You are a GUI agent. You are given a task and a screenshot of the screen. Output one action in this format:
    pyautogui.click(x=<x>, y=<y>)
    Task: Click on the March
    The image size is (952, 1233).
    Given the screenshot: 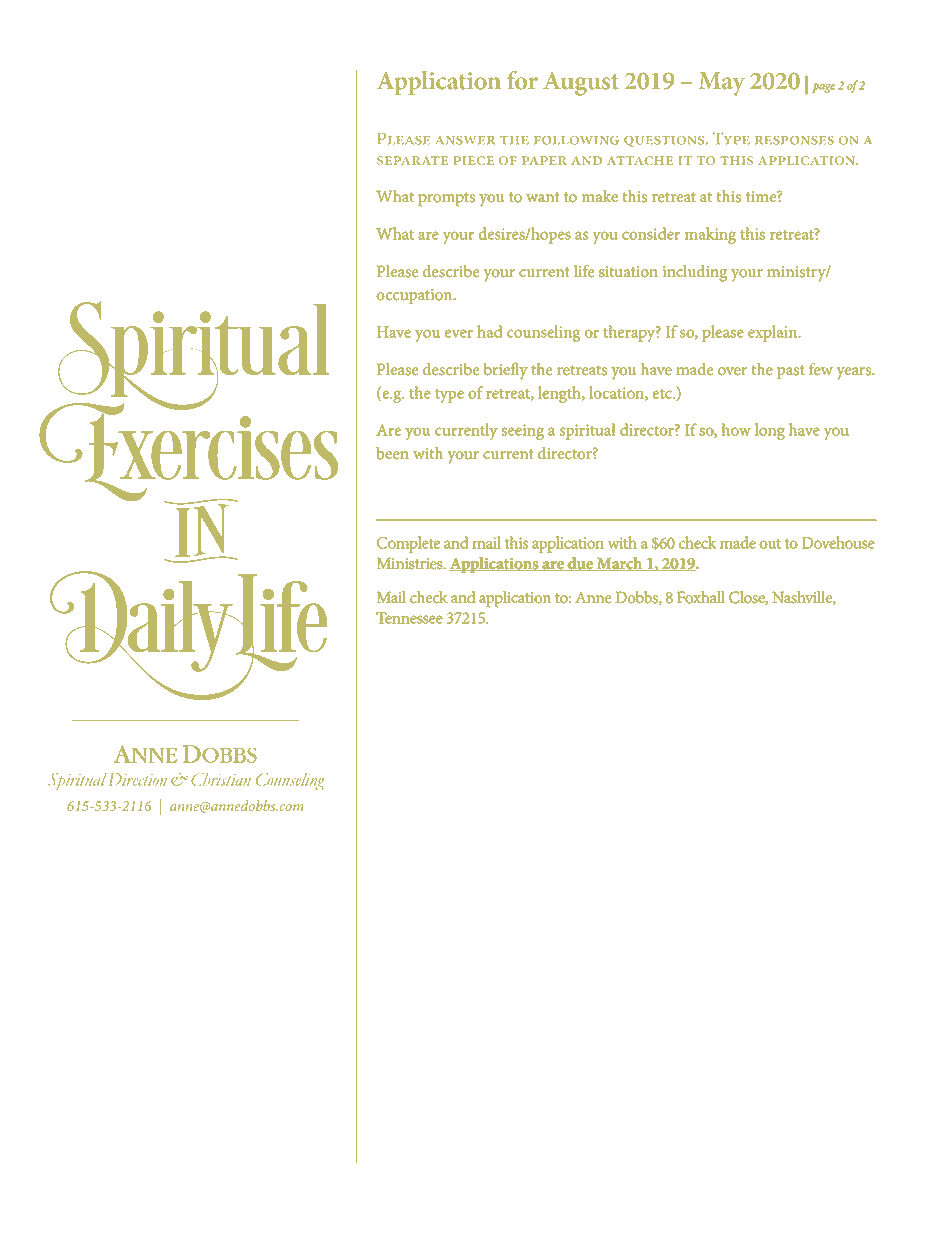 What is the action you would take?
    pyautogui.click(x=620, y=564)
